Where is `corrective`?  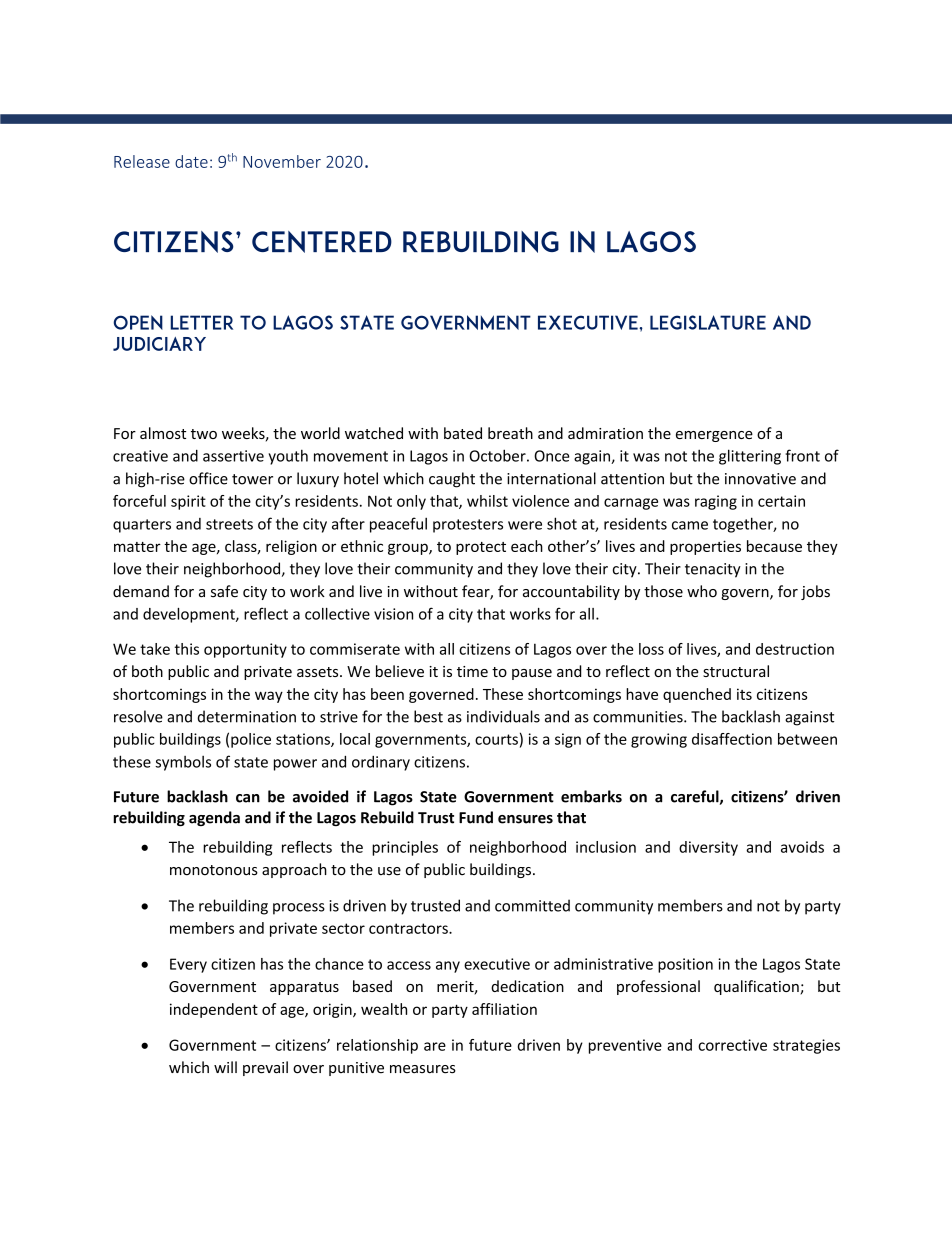
corrective is located at coordinates (732, 1045).
